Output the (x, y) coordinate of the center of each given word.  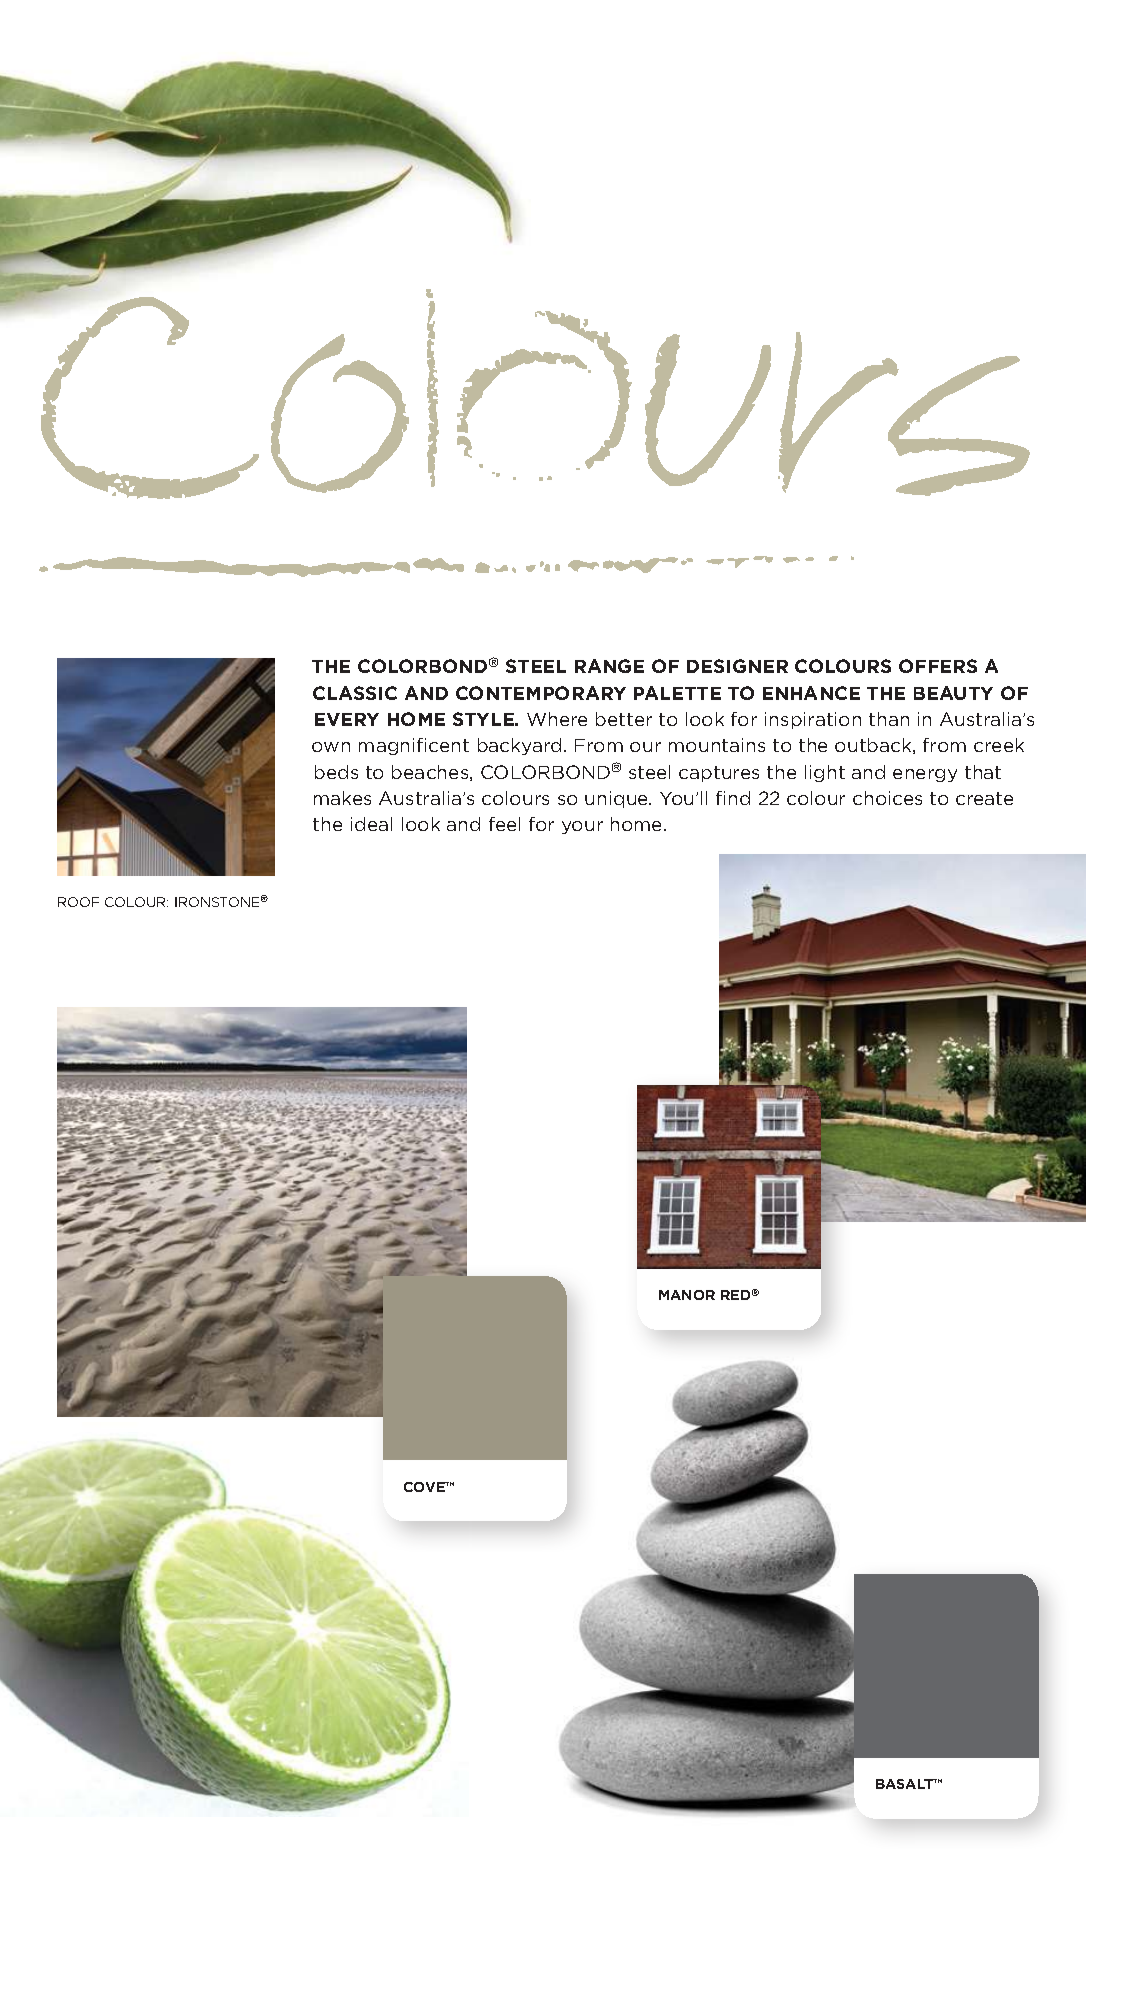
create (984, 798)
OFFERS (938, 666)
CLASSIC (355, 693)
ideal (371, 824)
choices (887, 798)
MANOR (687, 1295)
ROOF (78, 902)
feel (504, 824)
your (582, 827)
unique (618, 799)
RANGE (609, 666)
